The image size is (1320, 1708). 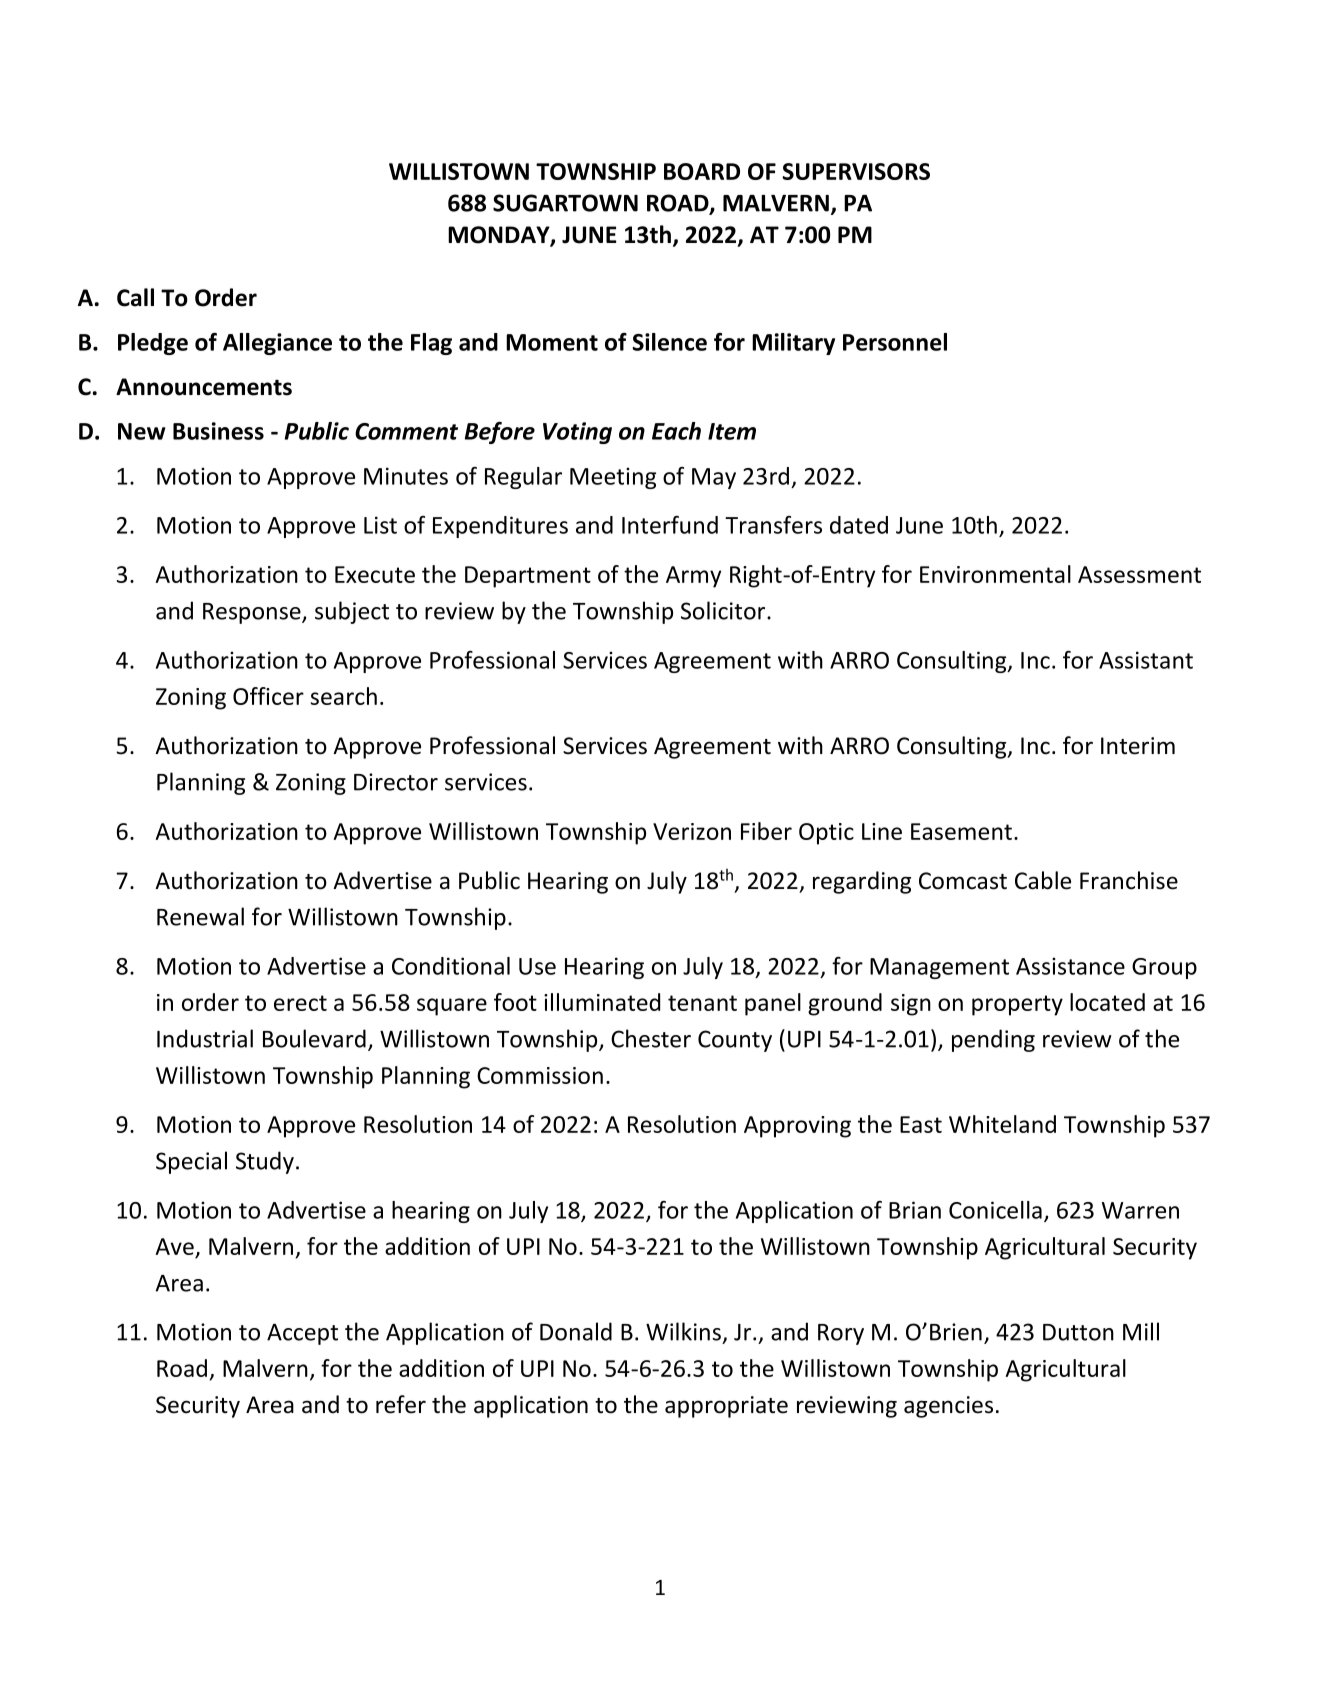 I want to click on Meeting, so click(x=613, y=478).
